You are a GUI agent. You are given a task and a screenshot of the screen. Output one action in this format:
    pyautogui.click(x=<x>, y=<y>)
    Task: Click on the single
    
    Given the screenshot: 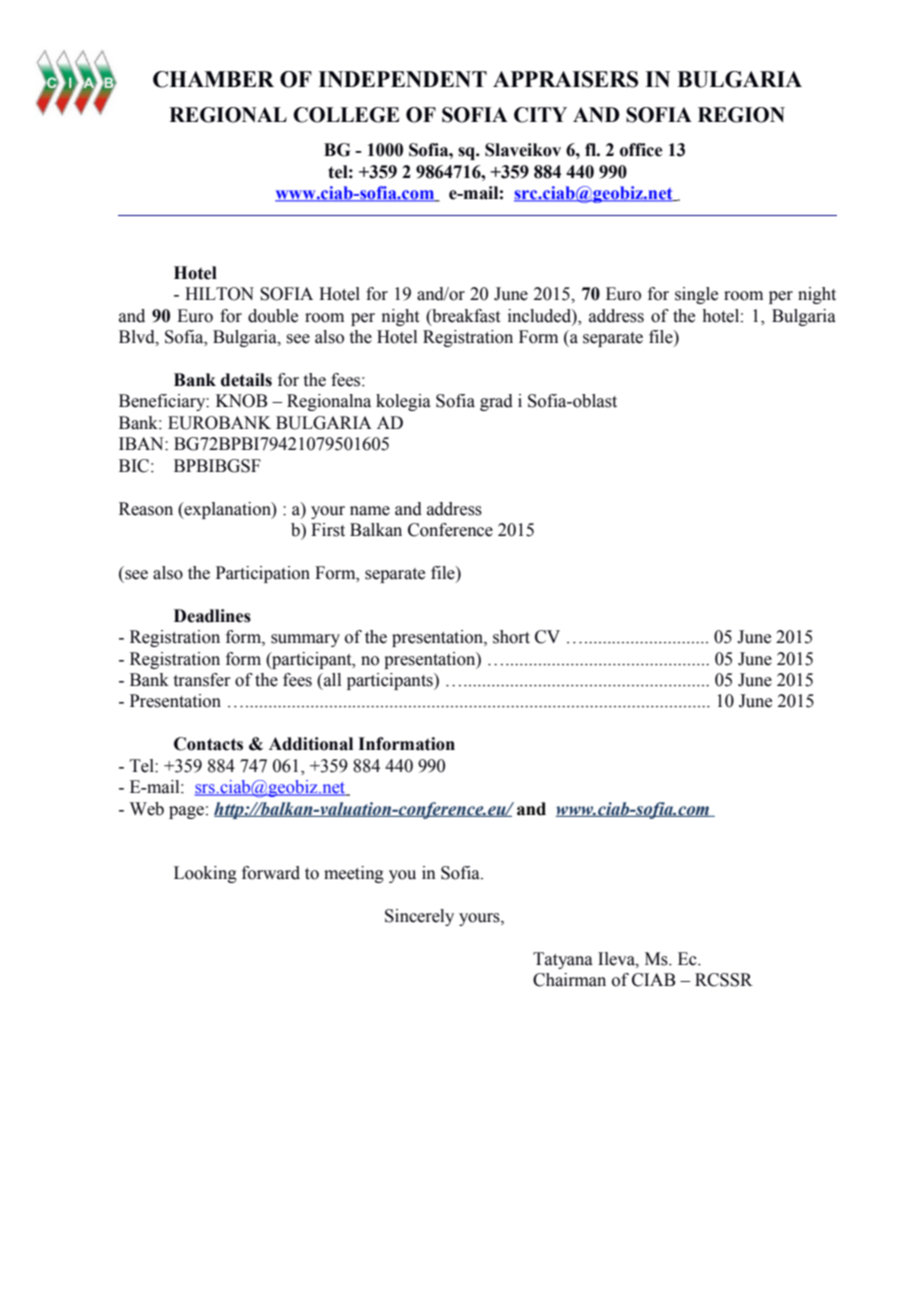 What is the action you would take?
    pyautogui.click(x=696, y=295)
